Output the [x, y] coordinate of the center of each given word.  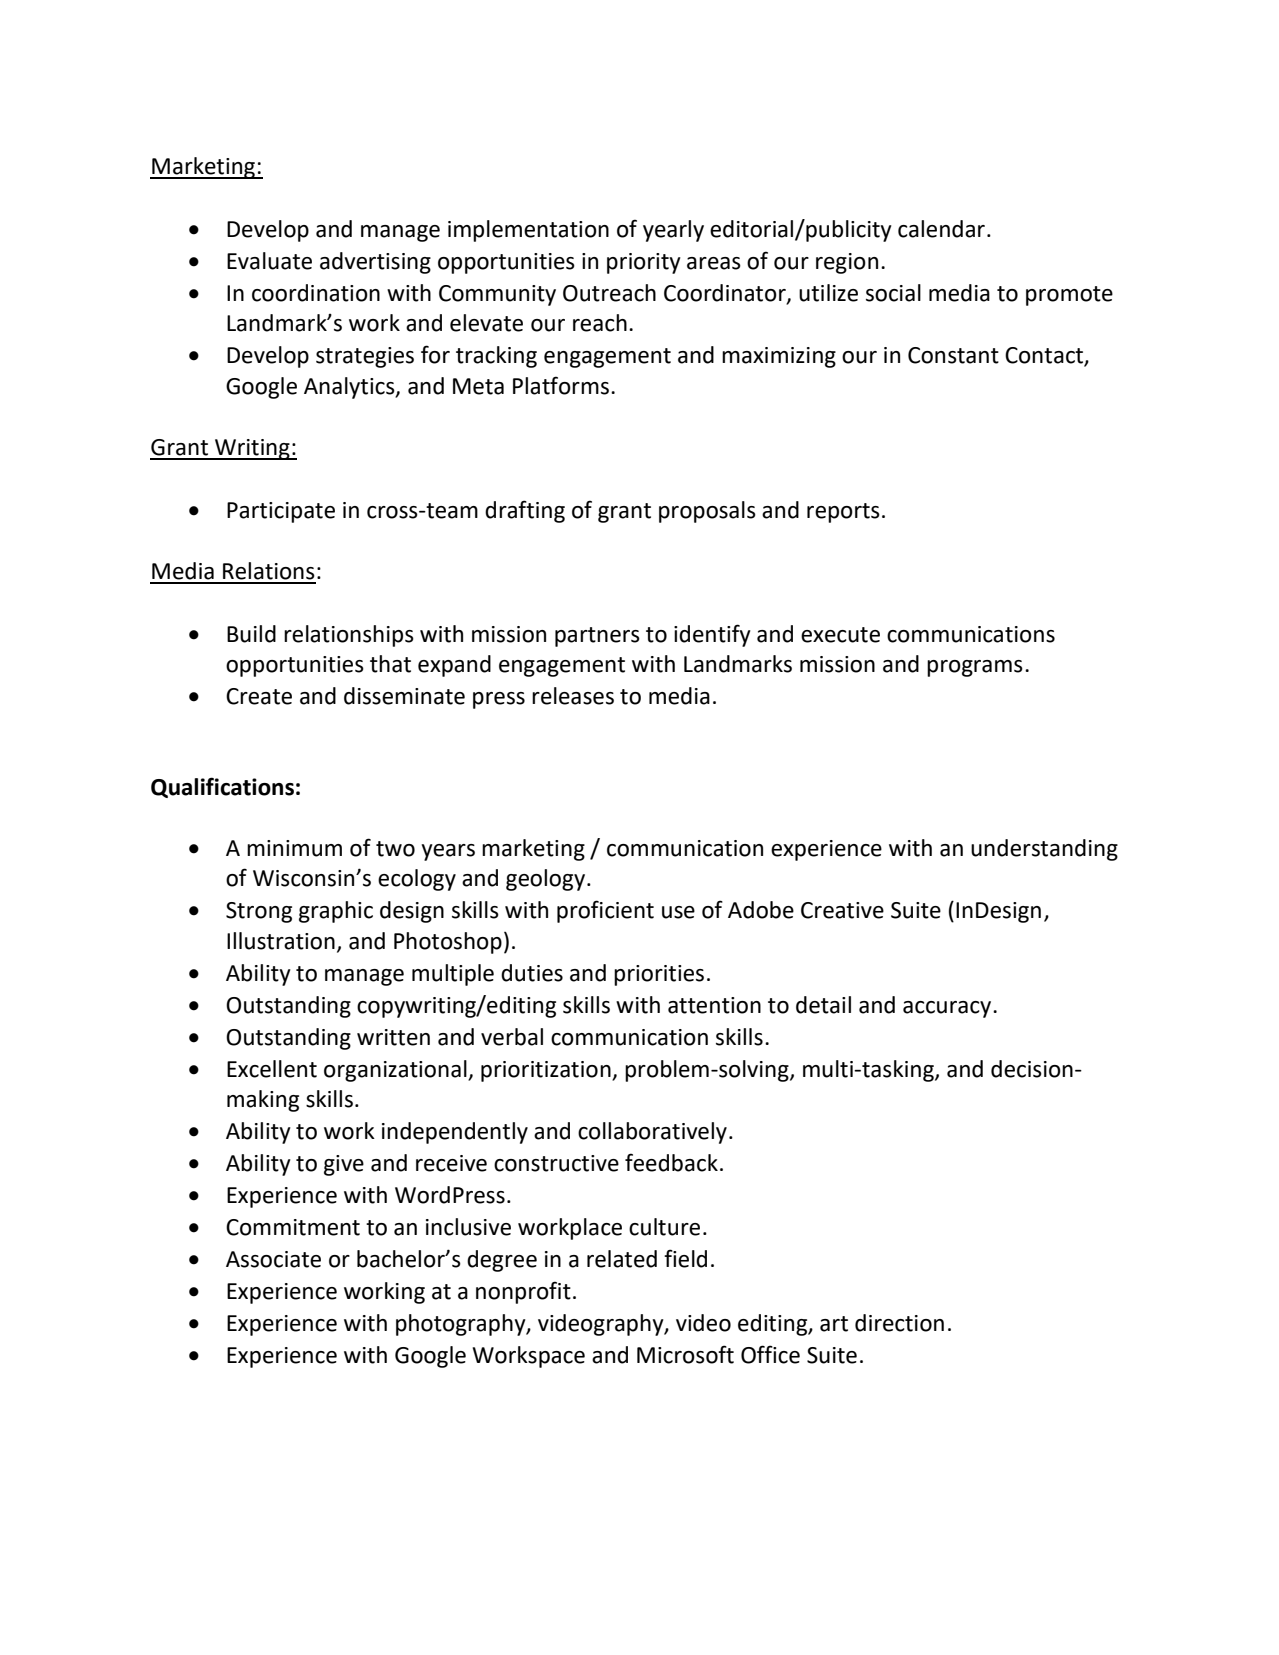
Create [259, 696]
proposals [707, 512]
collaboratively [652, 1133]
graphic [336, 912]
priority [644, 263]
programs [975, 668]
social [893, 293]
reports [843, 513]
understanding [1044, 850]
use [678, 912]
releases [573, 696]
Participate [281, 512]
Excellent [272, 1069]
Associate [273, 1259]
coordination [316, 293]
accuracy [948, 1009]
